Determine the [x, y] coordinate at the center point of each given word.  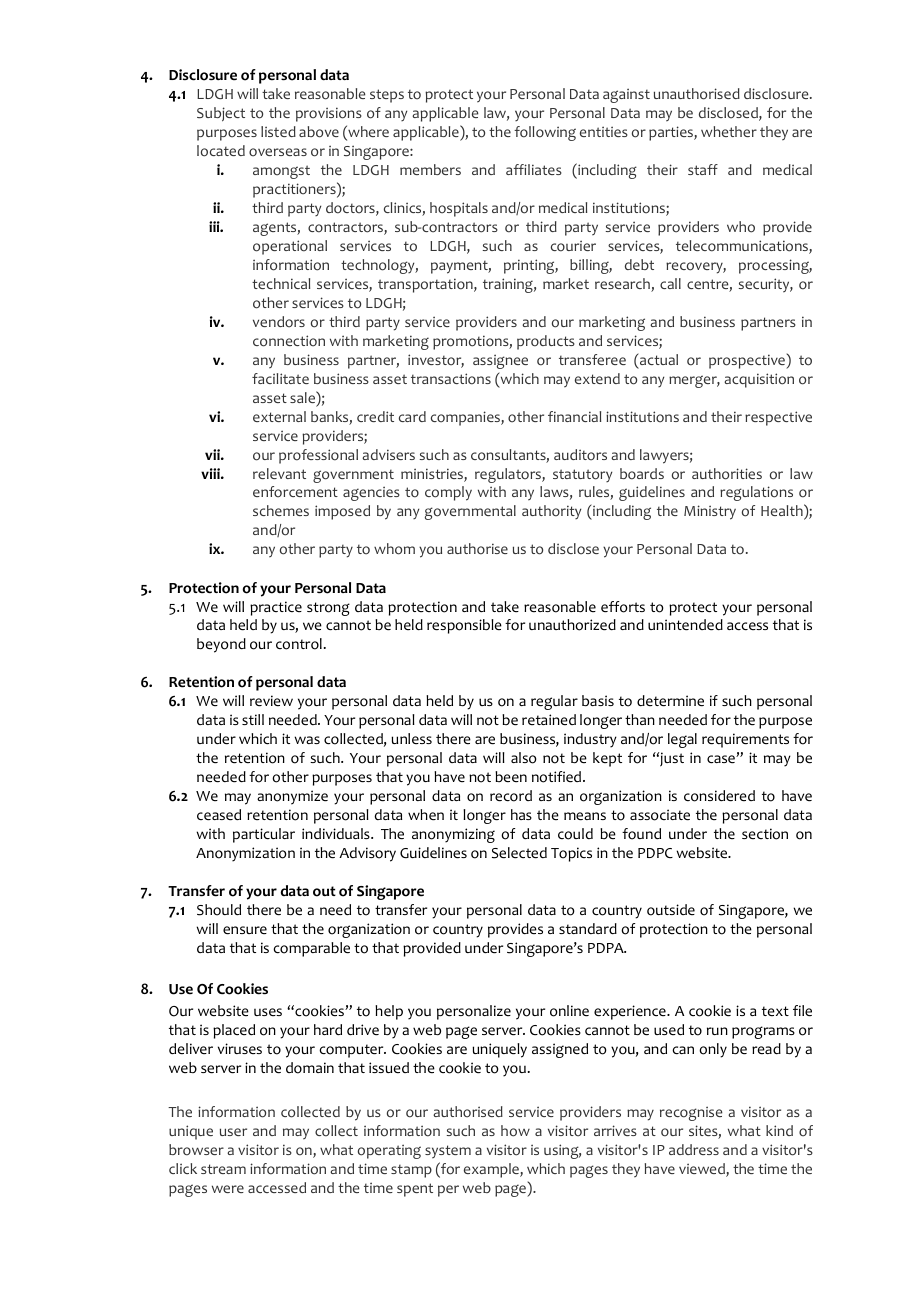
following [545, 133]
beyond [221, 645]
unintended [685, 625]
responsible [464, 626]
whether [729, 131]
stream [223, 1169]
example [492, 1170]
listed [278, 131]
